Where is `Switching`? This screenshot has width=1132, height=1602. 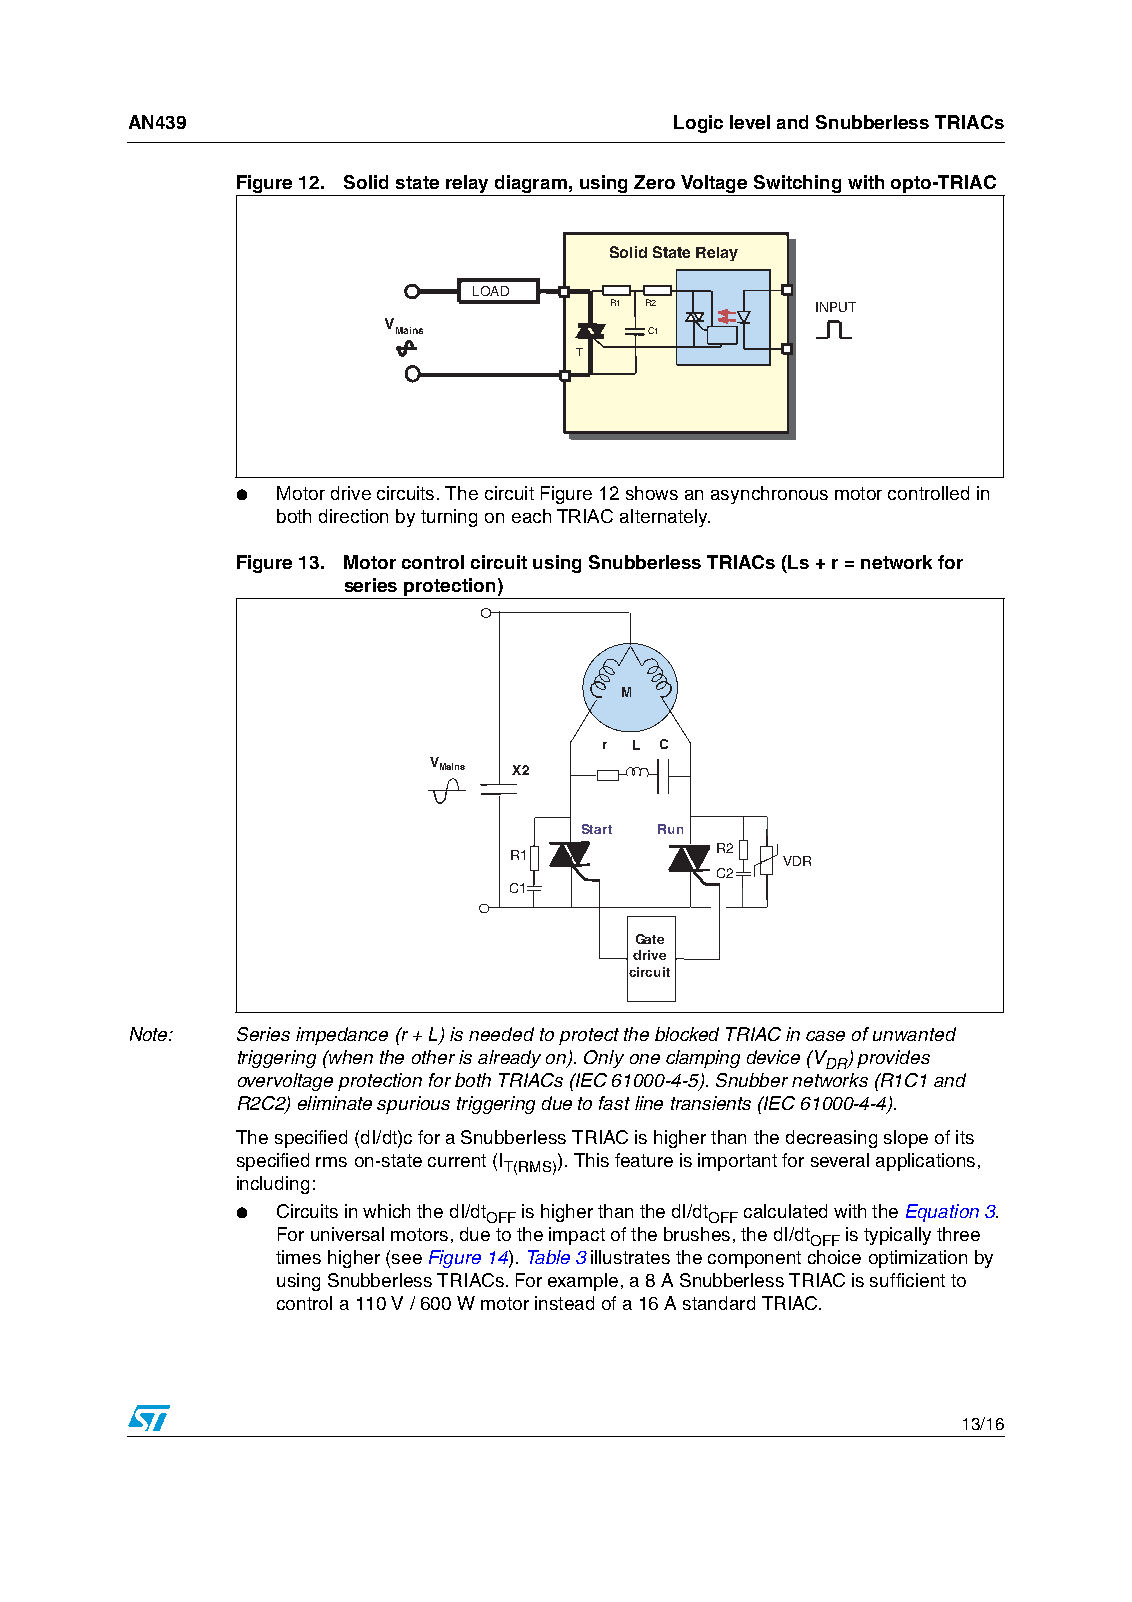
Switching is located at coordinates (797, 184).
